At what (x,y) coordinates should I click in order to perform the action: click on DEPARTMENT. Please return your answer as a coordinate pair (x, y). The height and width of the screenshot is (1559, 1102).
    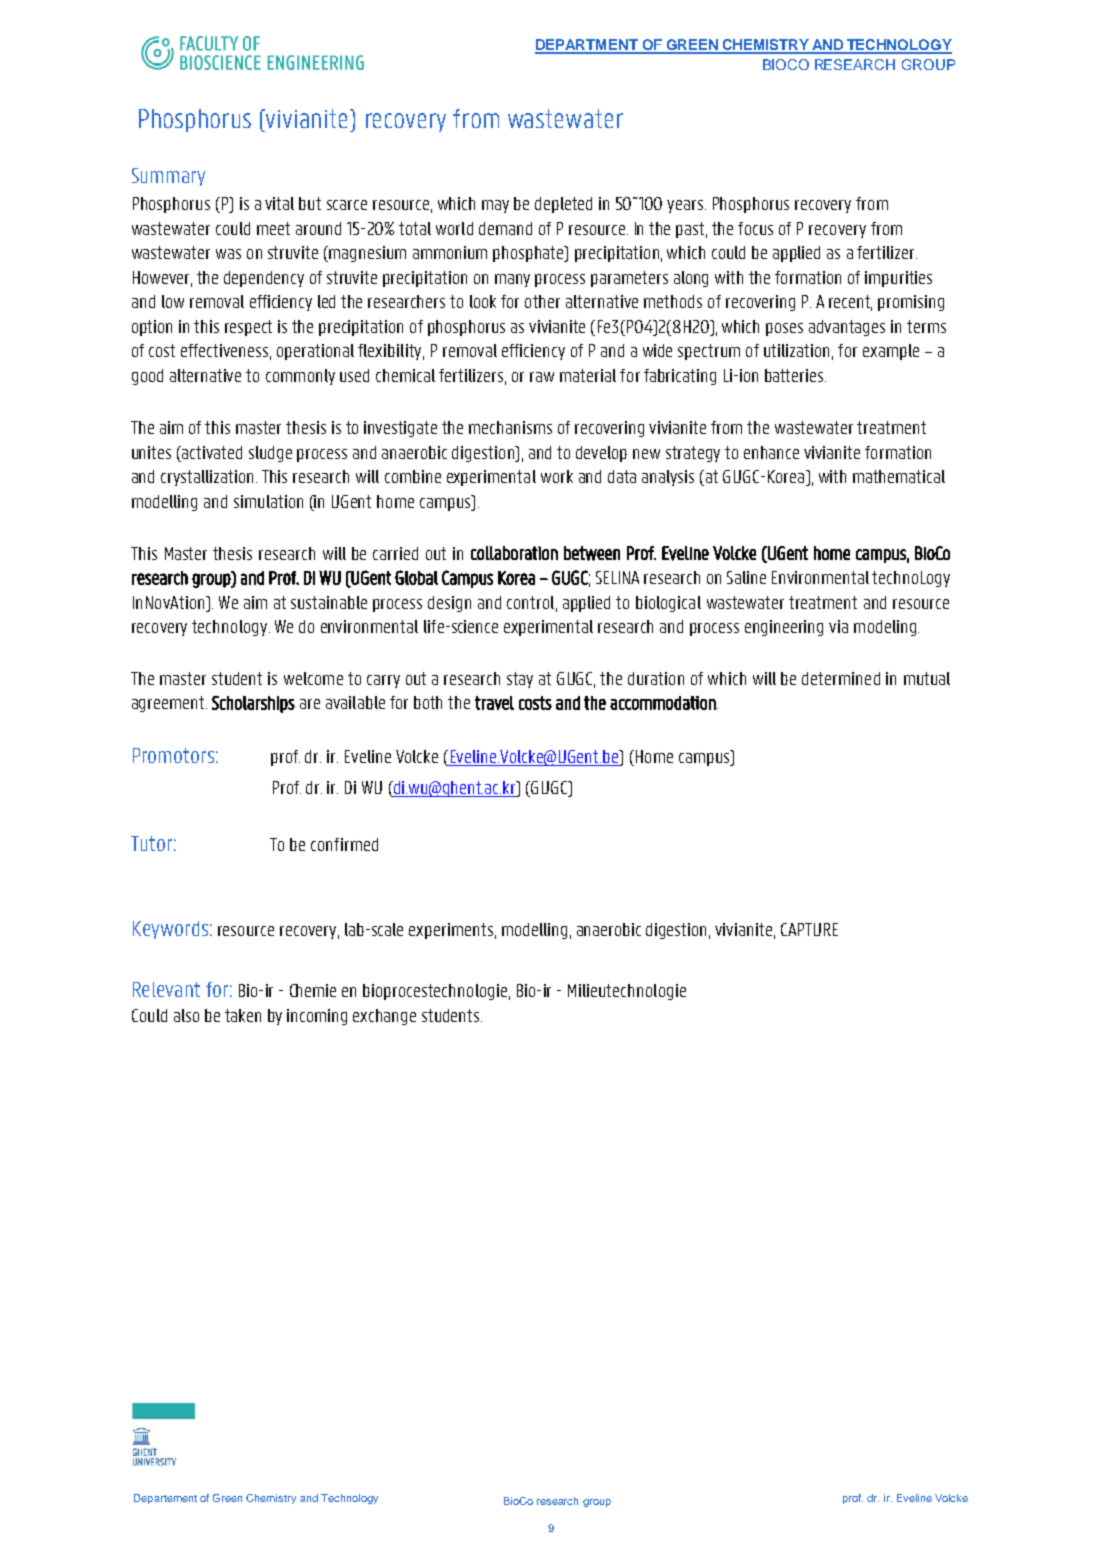
    Looking at the image, I should click on (588, 46).
